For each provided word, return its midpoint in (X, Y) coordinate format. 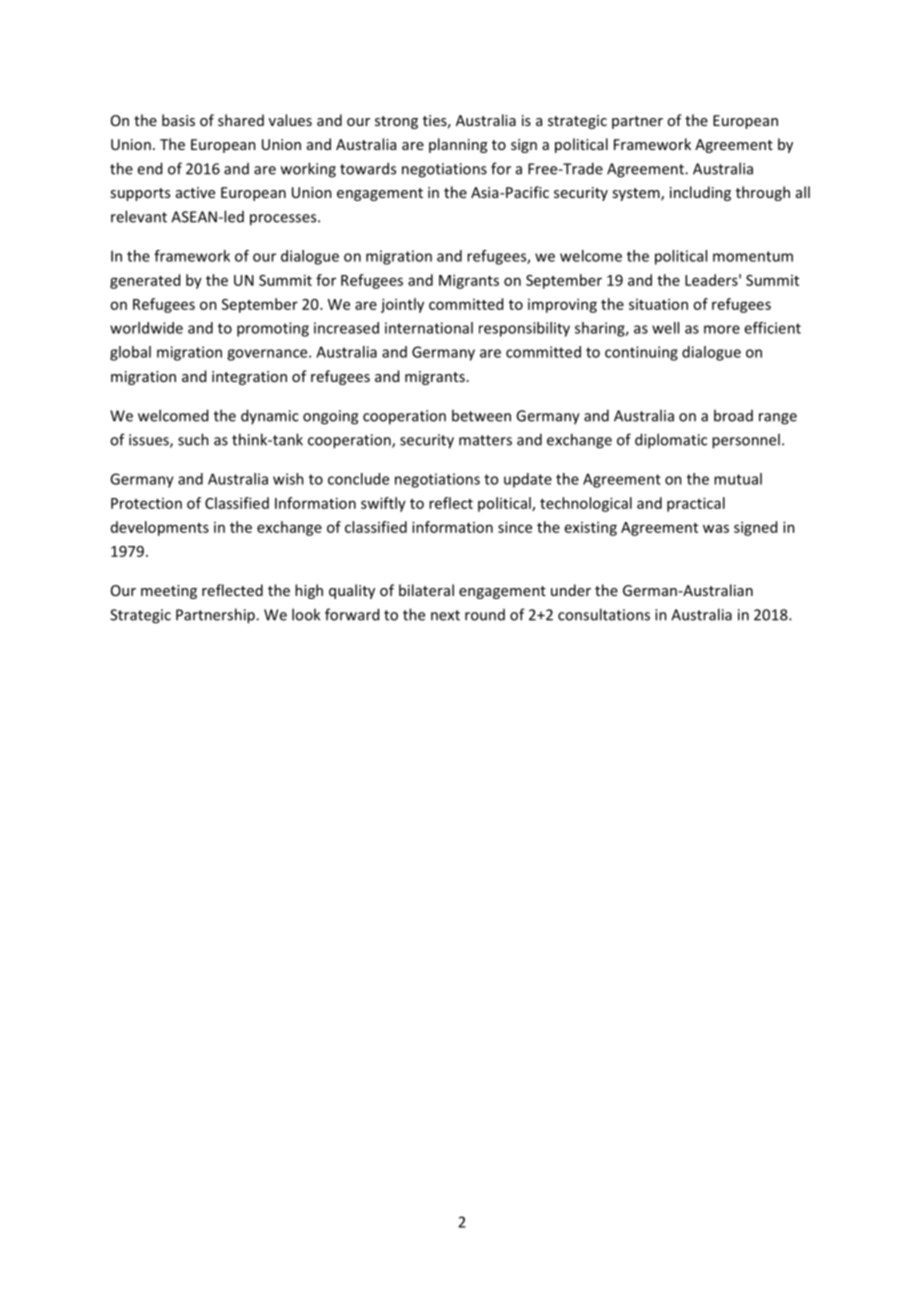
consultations (604, 614)
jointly (402, 305)
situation (658, 304)
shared (241, 120)
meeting (169, 592)
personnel (746, 441)
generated (145, 281)
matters (485, 440)
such (193, 439)
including (700, 193)
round (485, 615)
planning (458, 145)
